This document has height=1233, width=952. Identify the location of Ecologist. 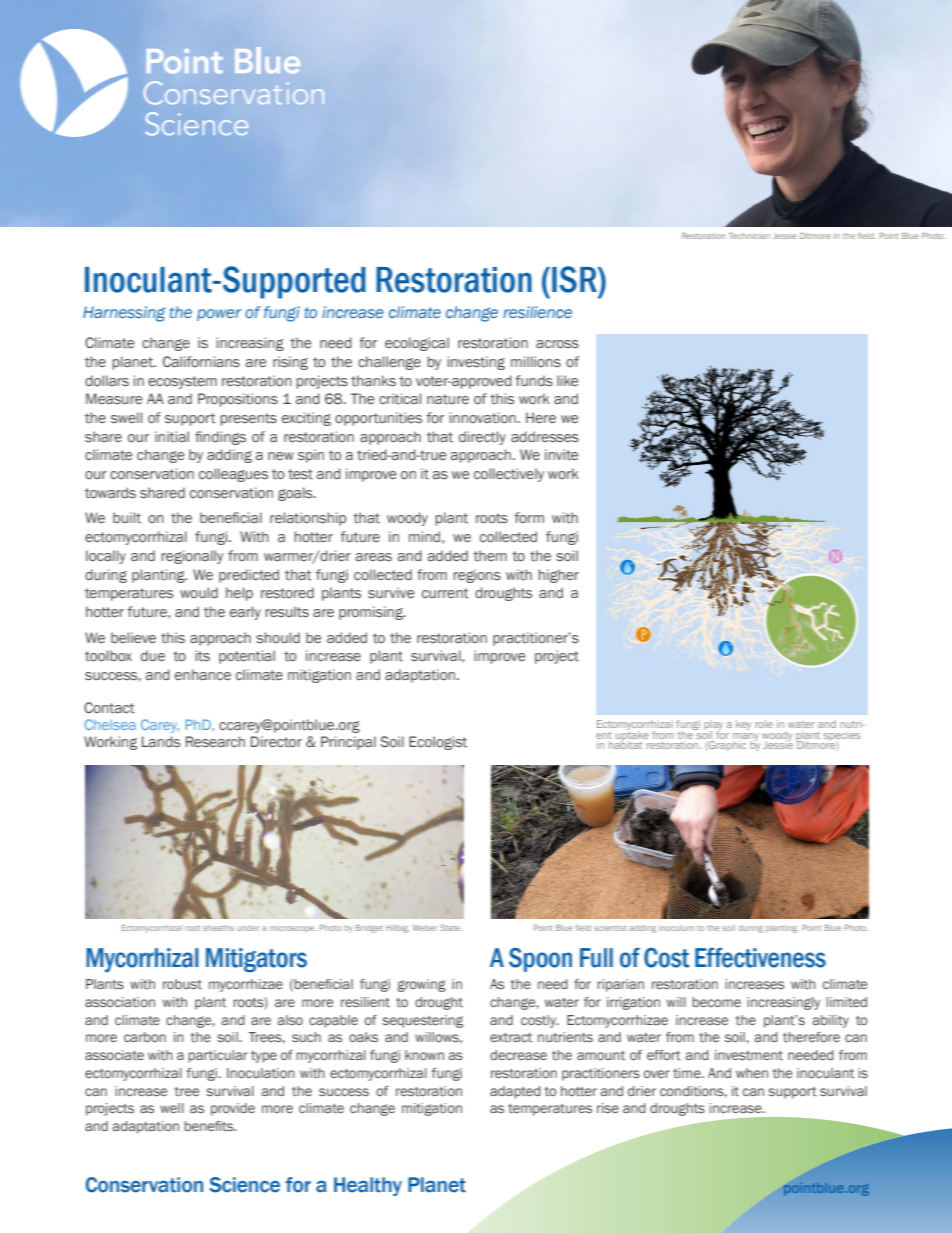
(438, 743).
